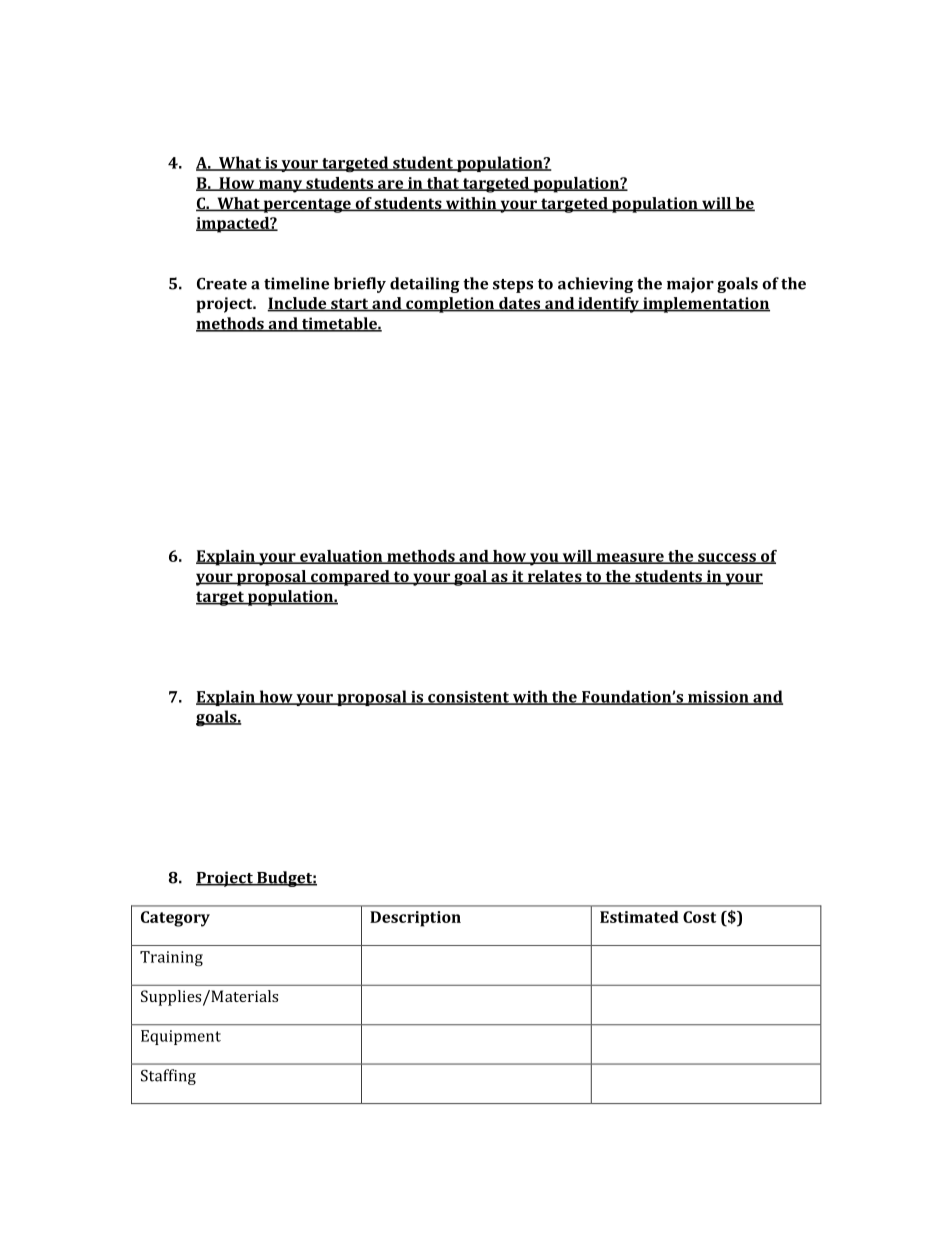  I want to click on Estimated, so click(639, 917).
